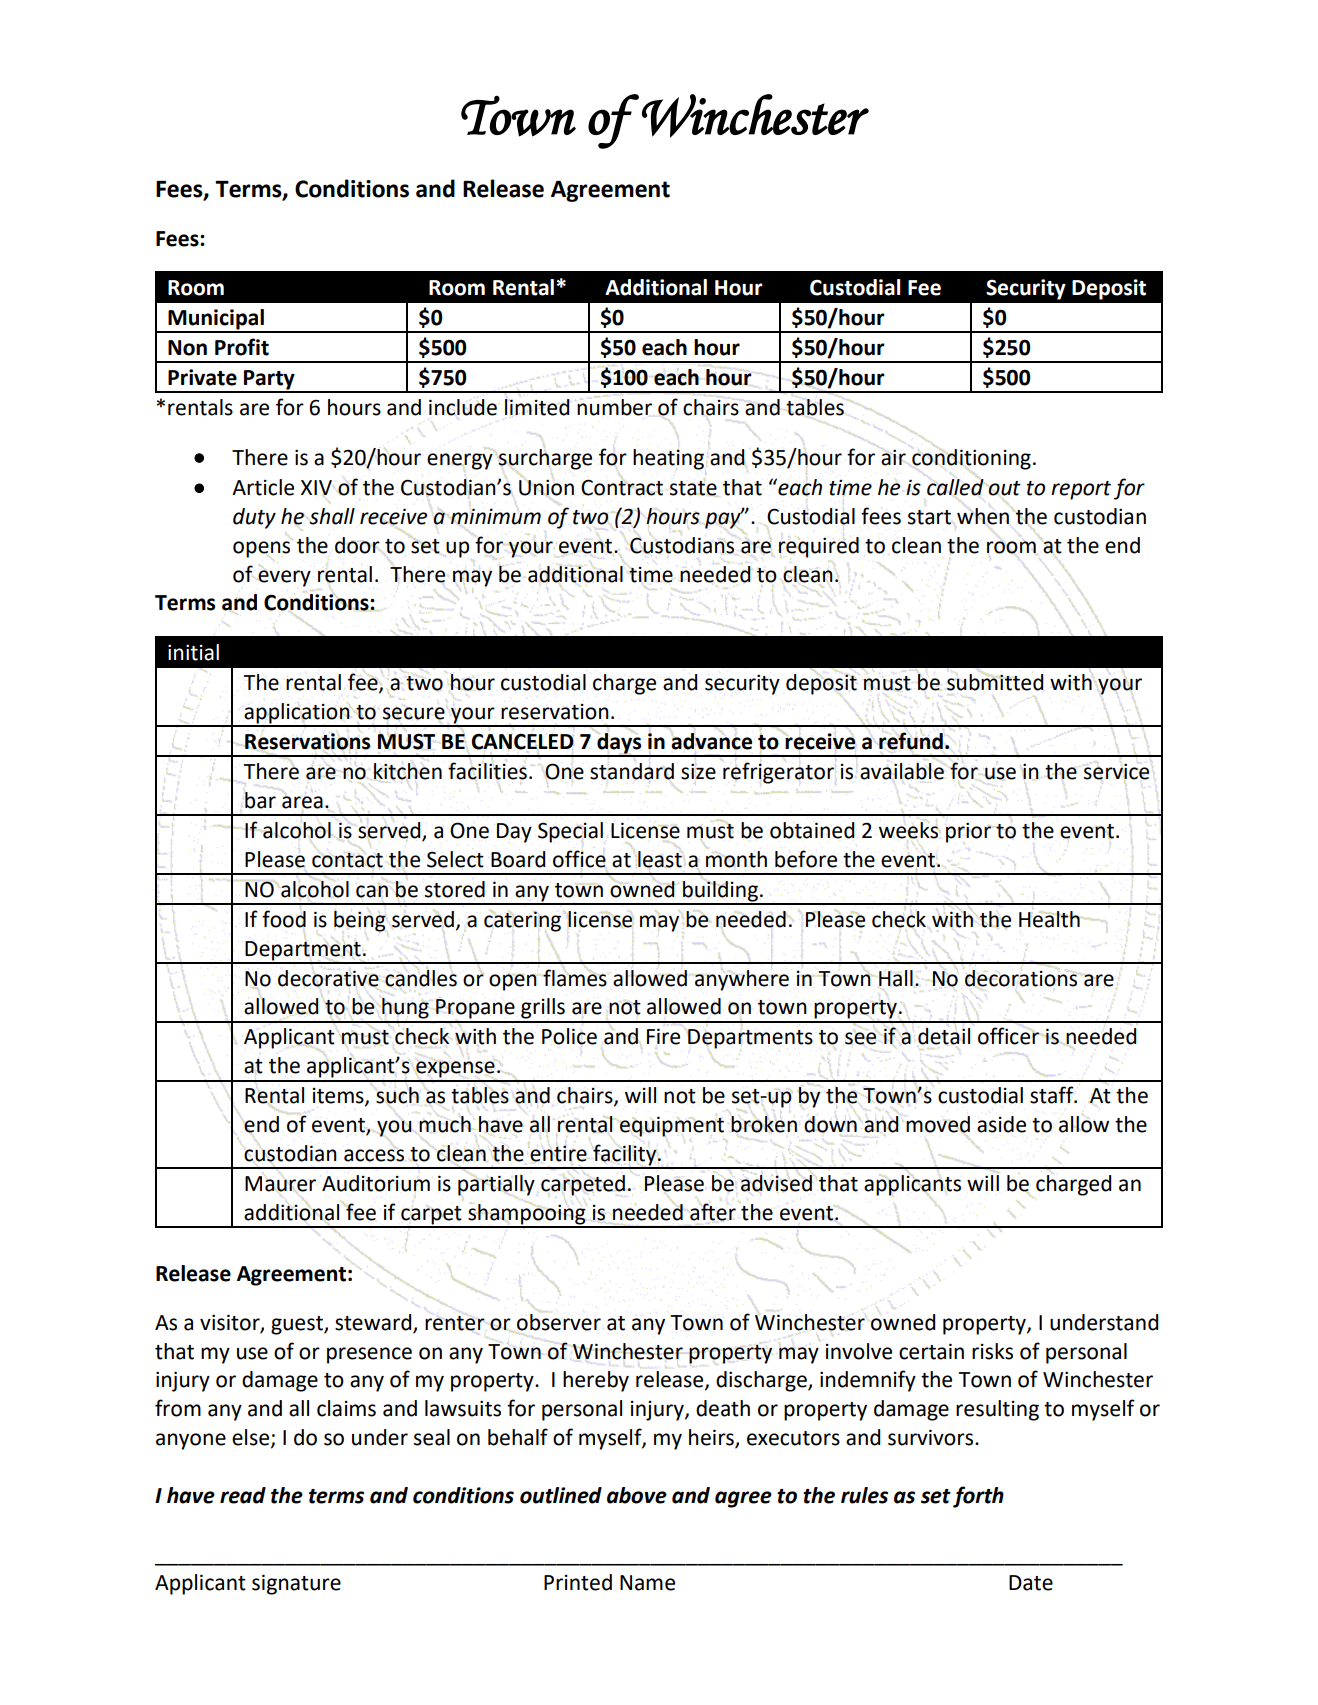 The image size is (1318, 1705). I want to click on Maurer, so click(280, 1184).
